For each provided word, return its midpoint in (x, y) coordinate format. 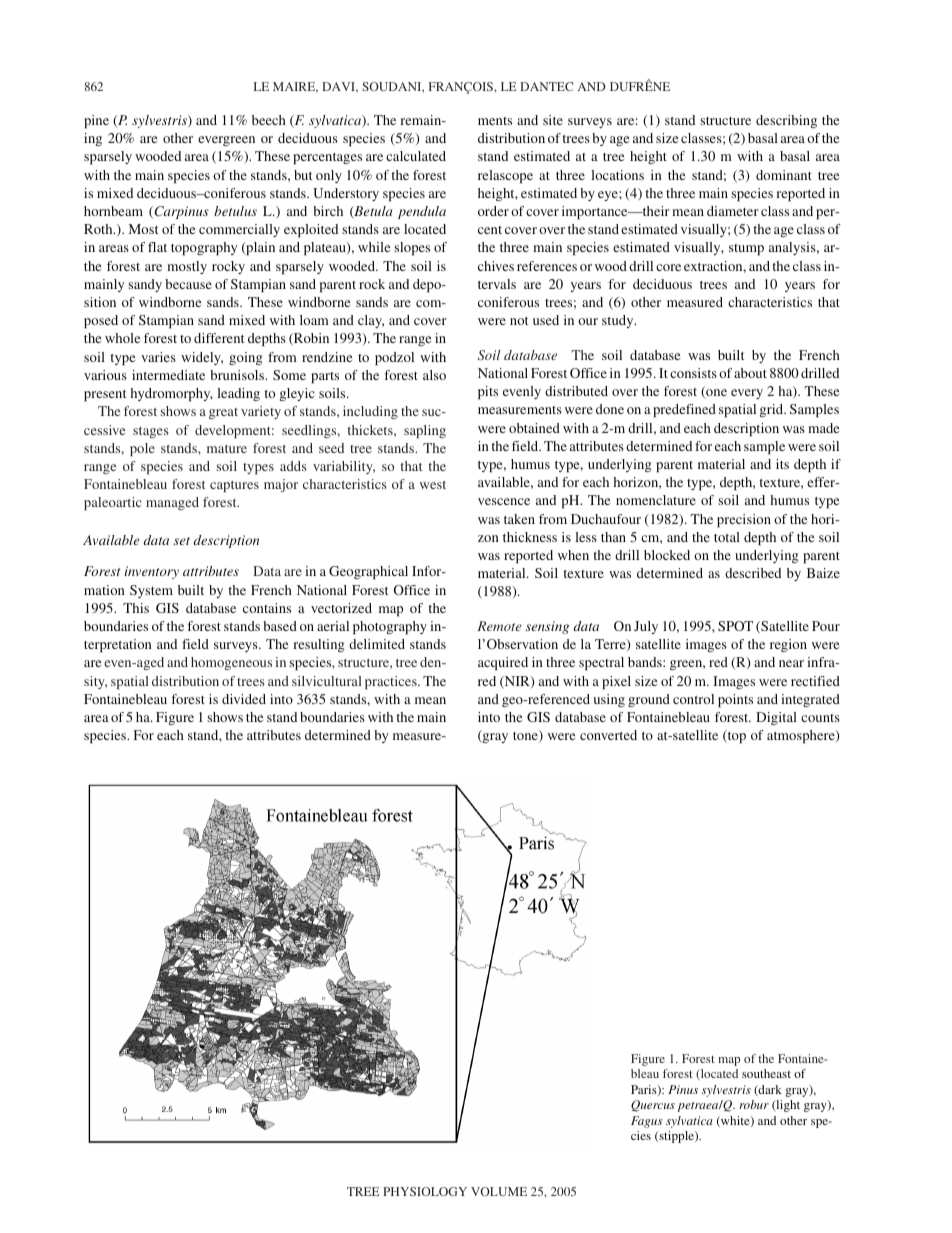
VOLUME (499, 1191)
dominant (784, 175)
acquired (503, 664)
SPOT (735, 626)
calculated (416, 156)
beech (269, 120)
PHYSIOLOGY (425, 1191)
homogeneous (231, 663)
